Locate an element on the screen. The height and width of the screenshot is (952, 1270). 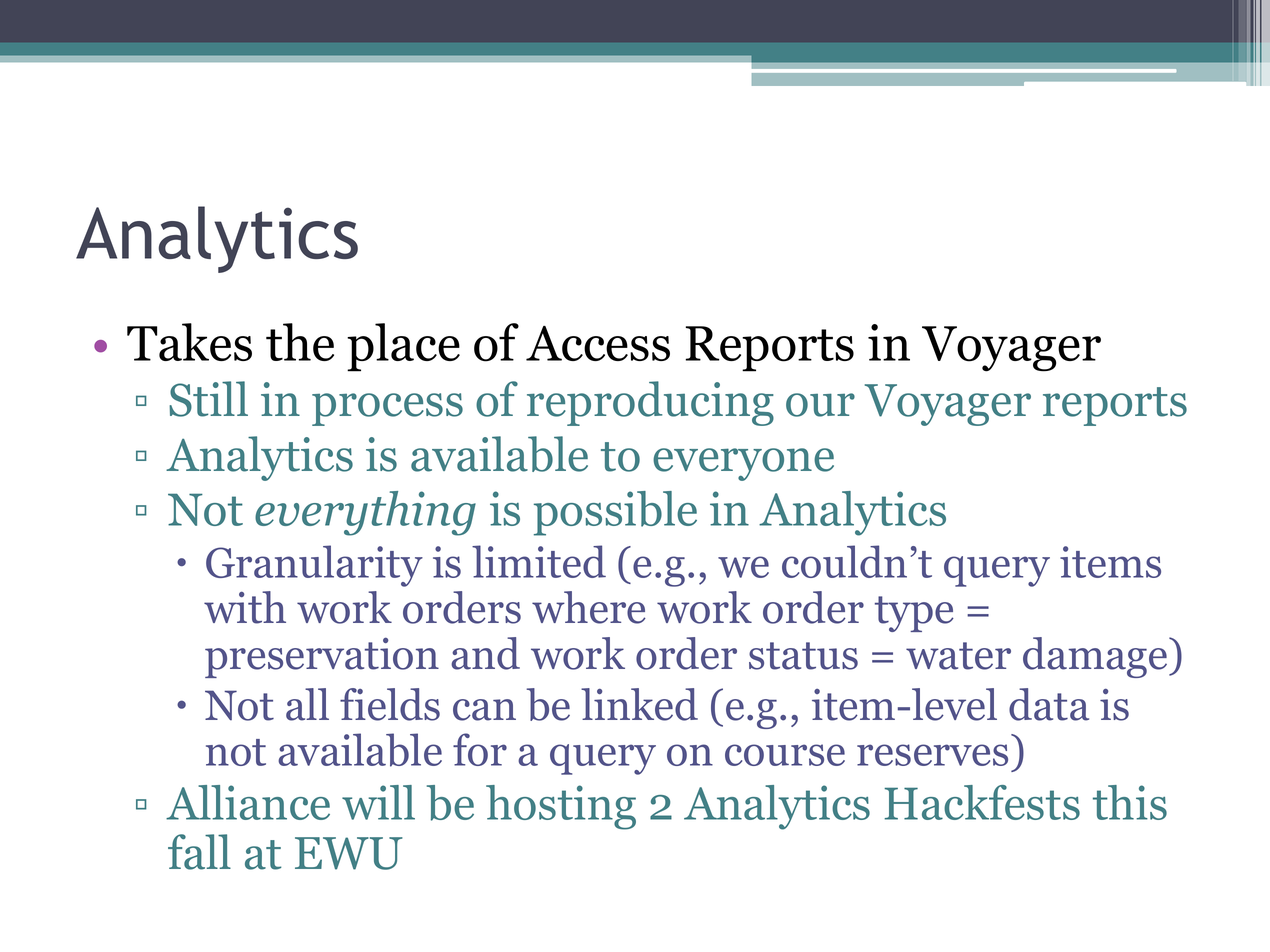
hosting is located at coordinates (561, 807).
